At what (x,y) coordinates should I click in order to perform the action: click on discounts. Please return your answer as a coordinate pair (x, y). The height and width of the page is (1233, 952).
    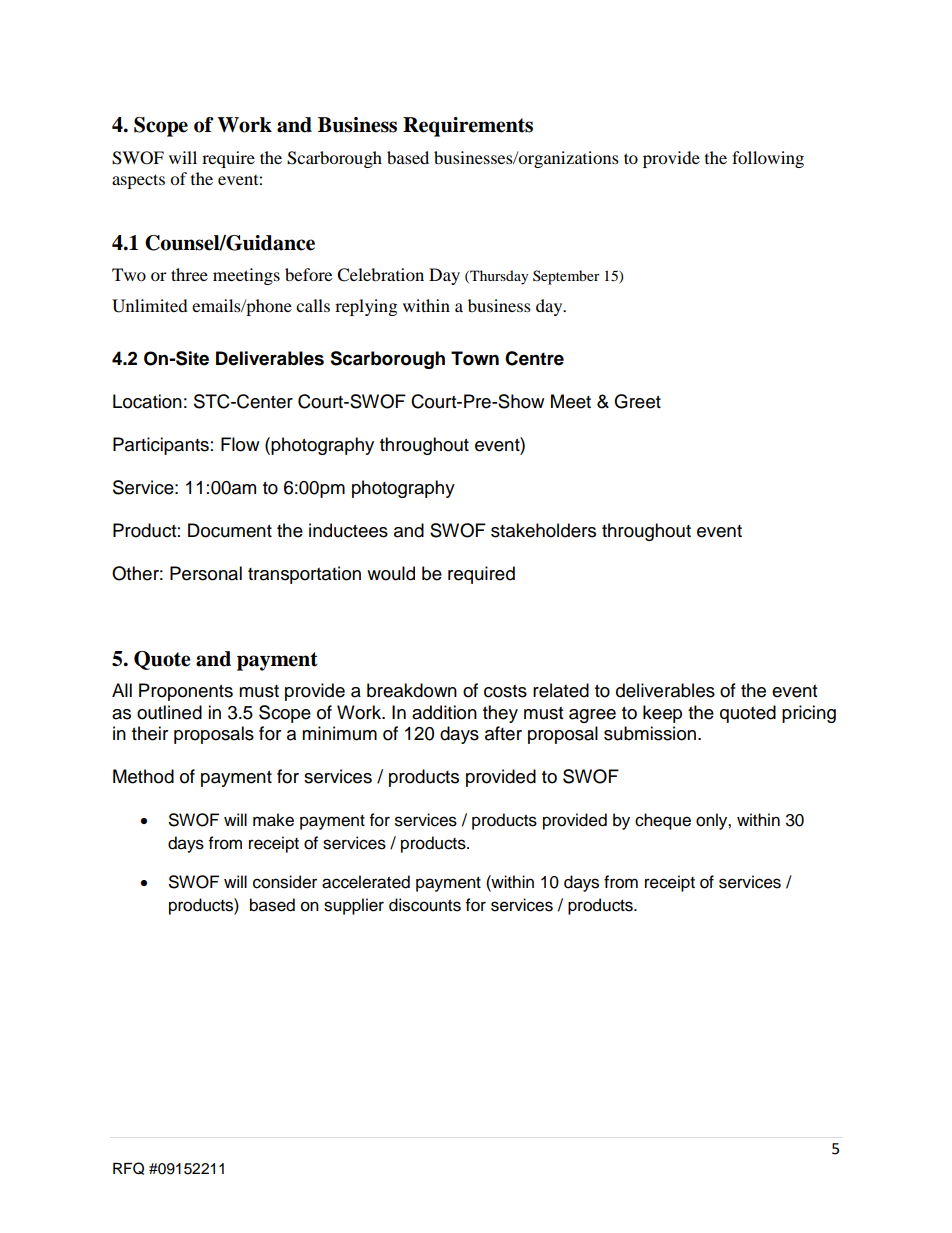
    Looking at the image, I should click on (425, 905).
